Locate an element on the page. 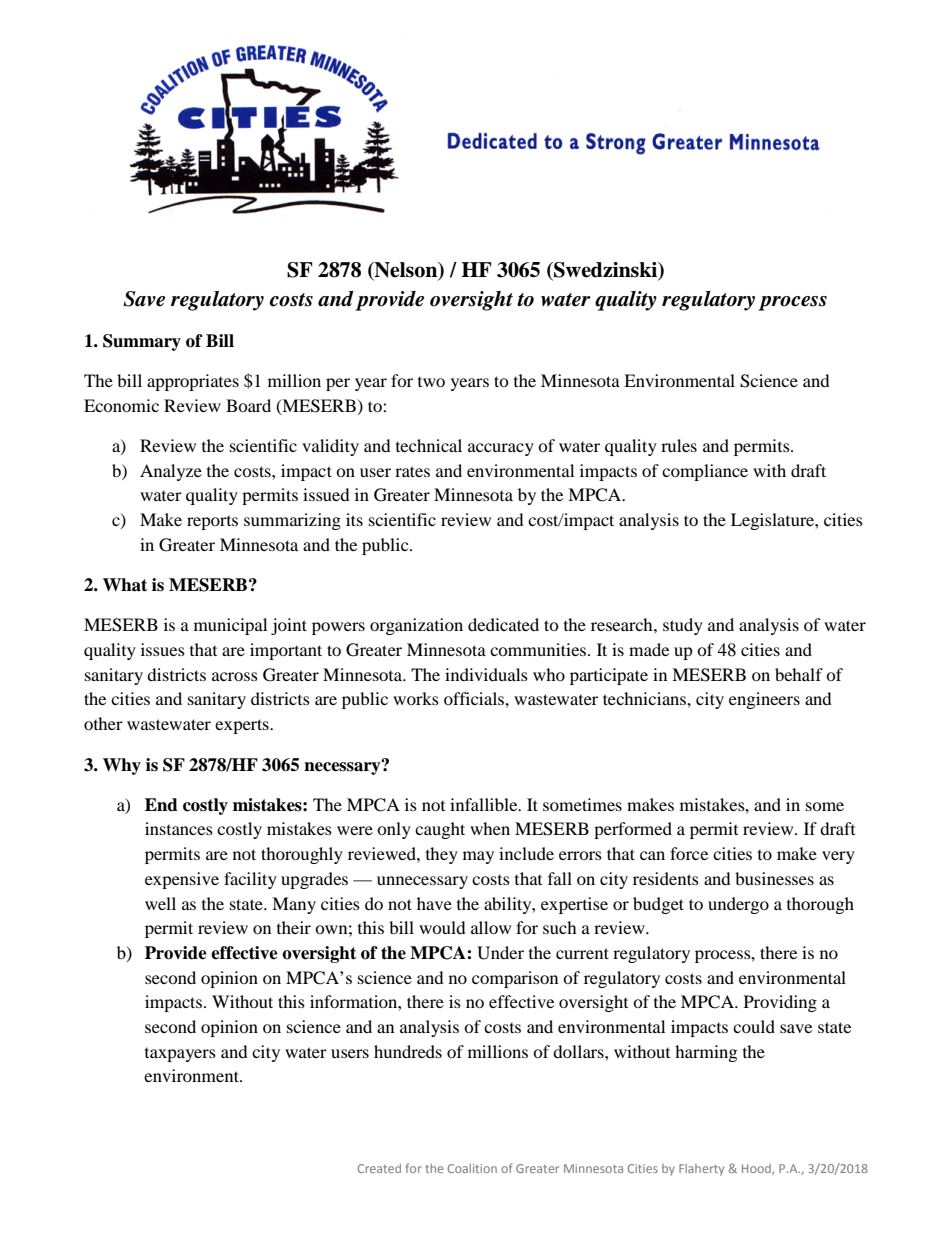 The height and width of the page is (1233, 952). Hood is located at coordinates (757, 1169).
